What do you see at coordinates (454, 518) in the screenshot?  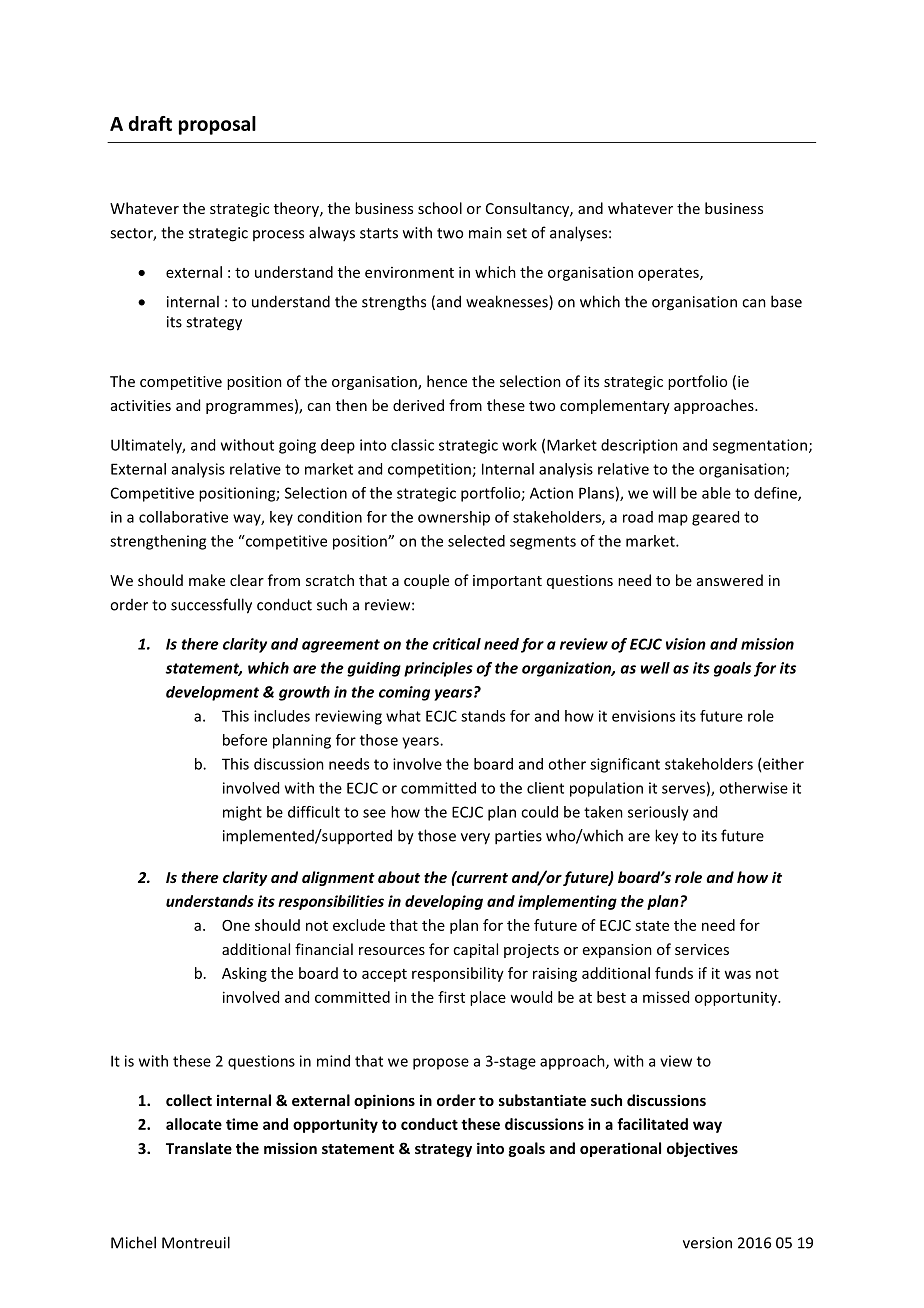 I see `ownership` at bounding box center [454, 518].
